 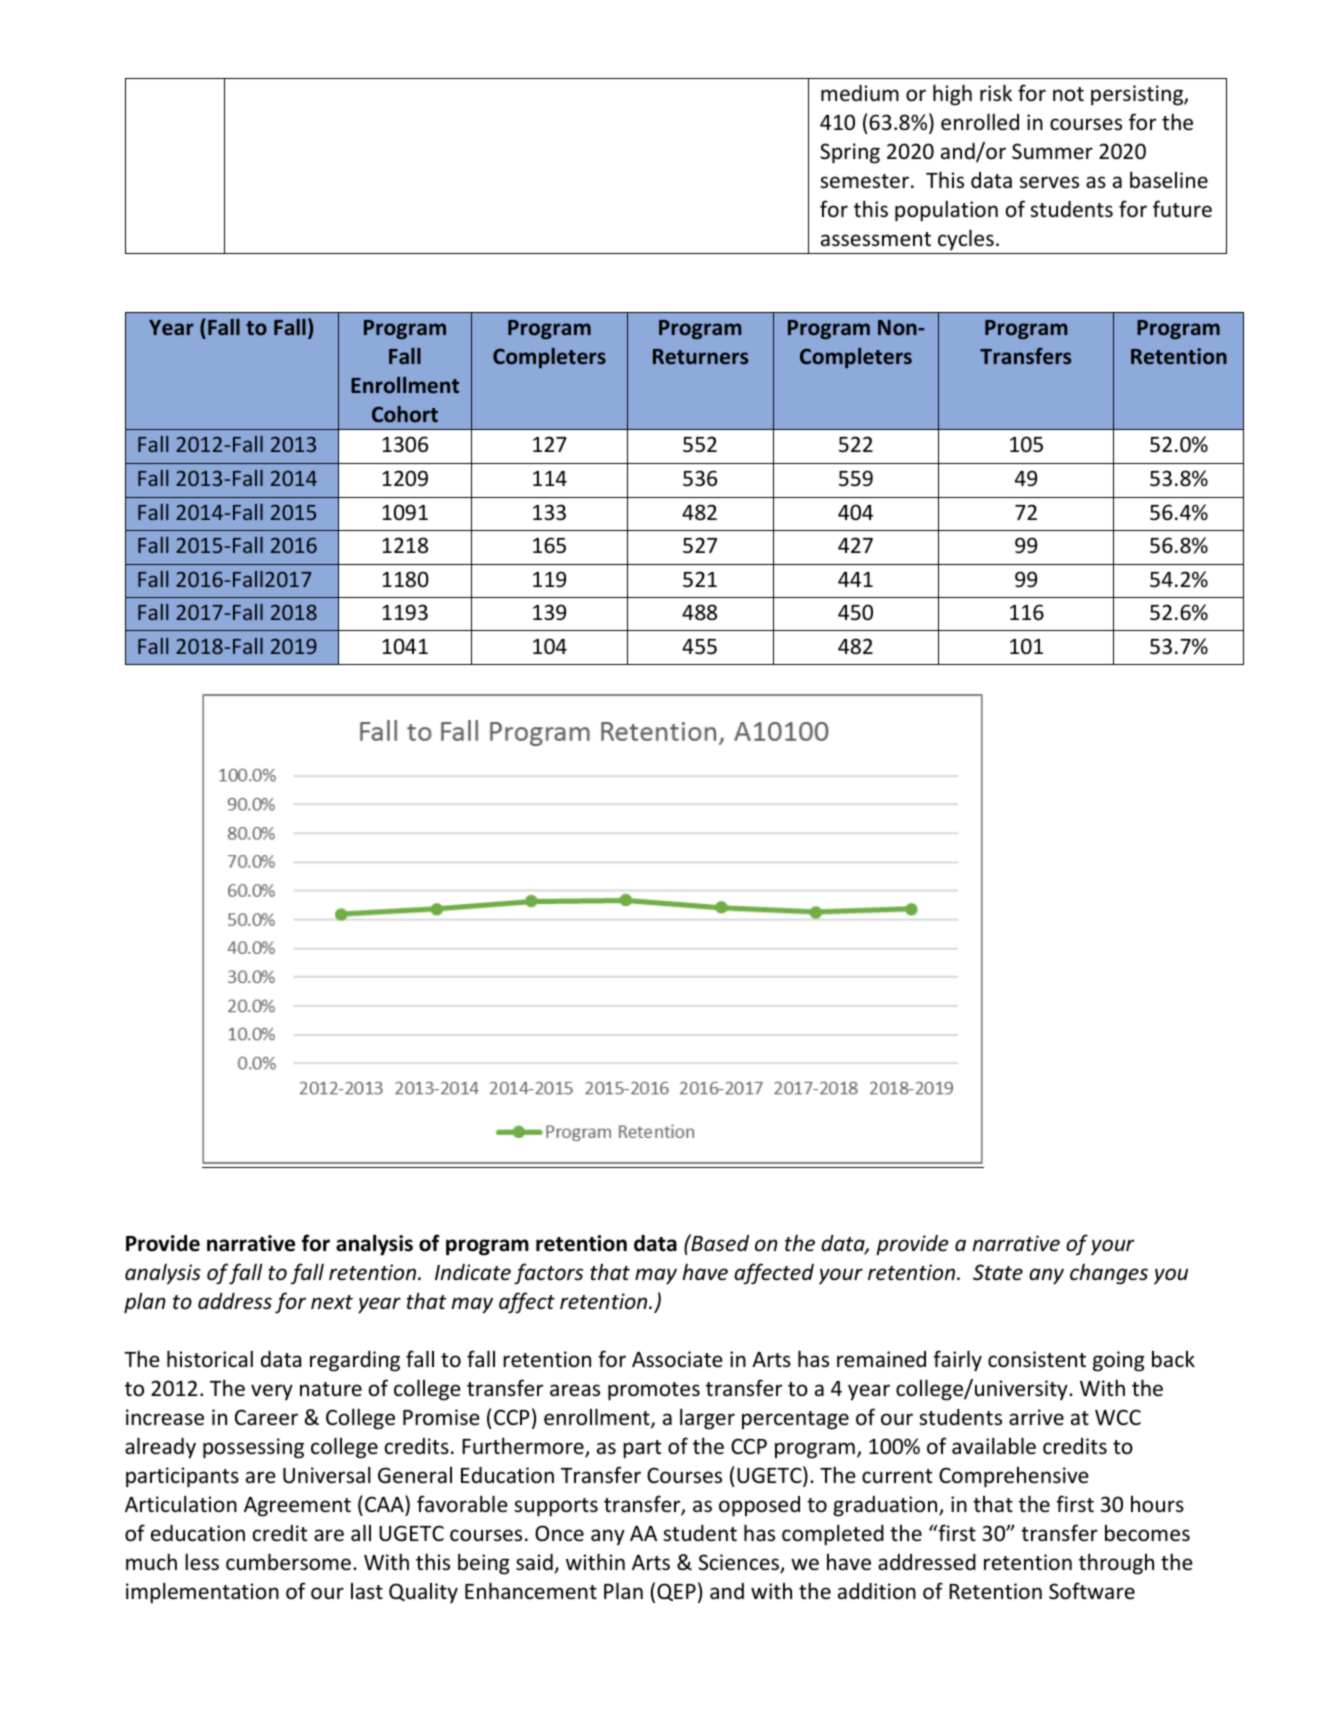 What do you see at coordinates (998, 1272) in the image?
I see `State` at bounding box center [998, 1272].
